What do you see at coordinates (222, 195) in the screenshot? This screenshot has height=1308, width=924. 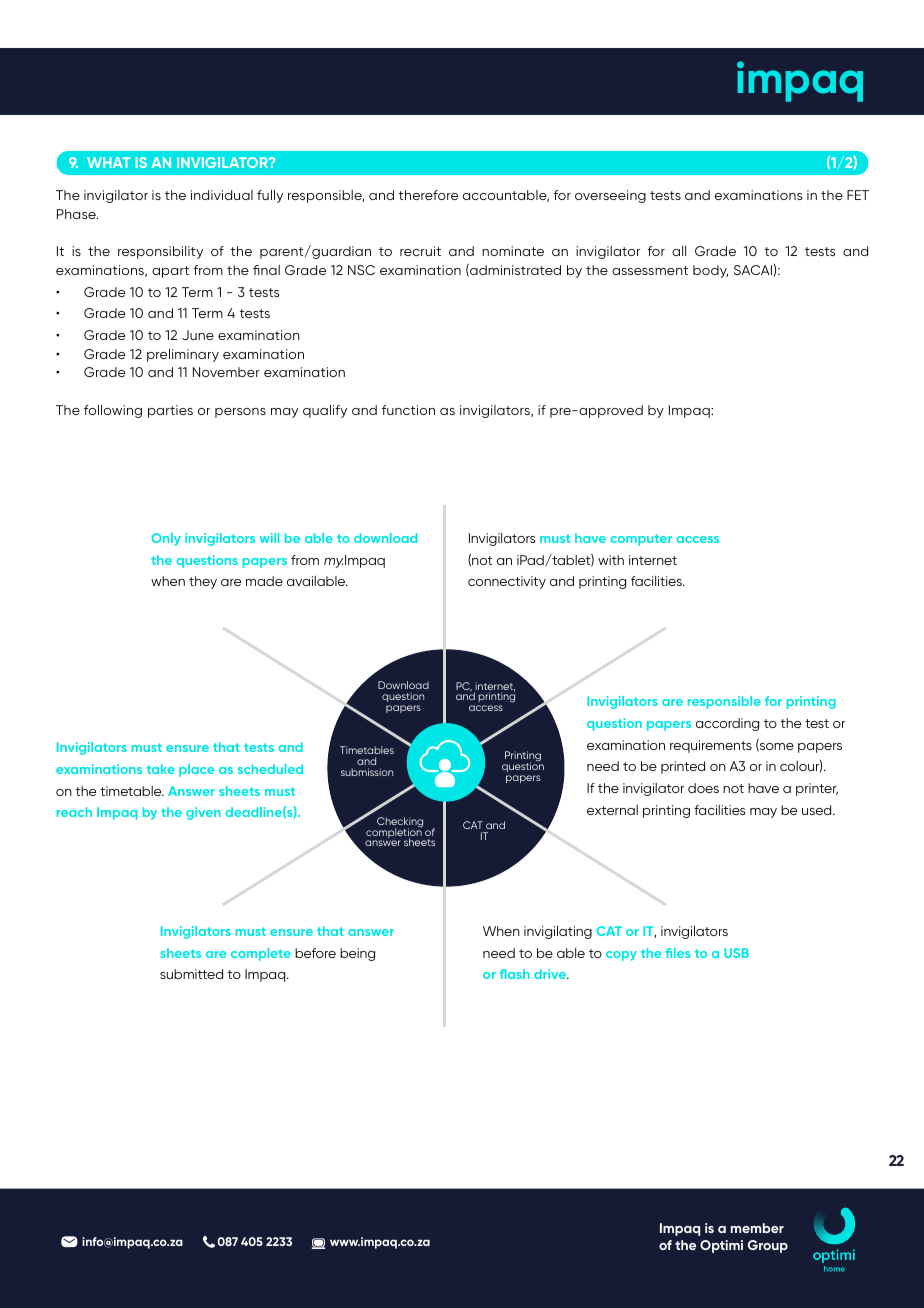 I see `individual` at bounding box center [222, 195].
